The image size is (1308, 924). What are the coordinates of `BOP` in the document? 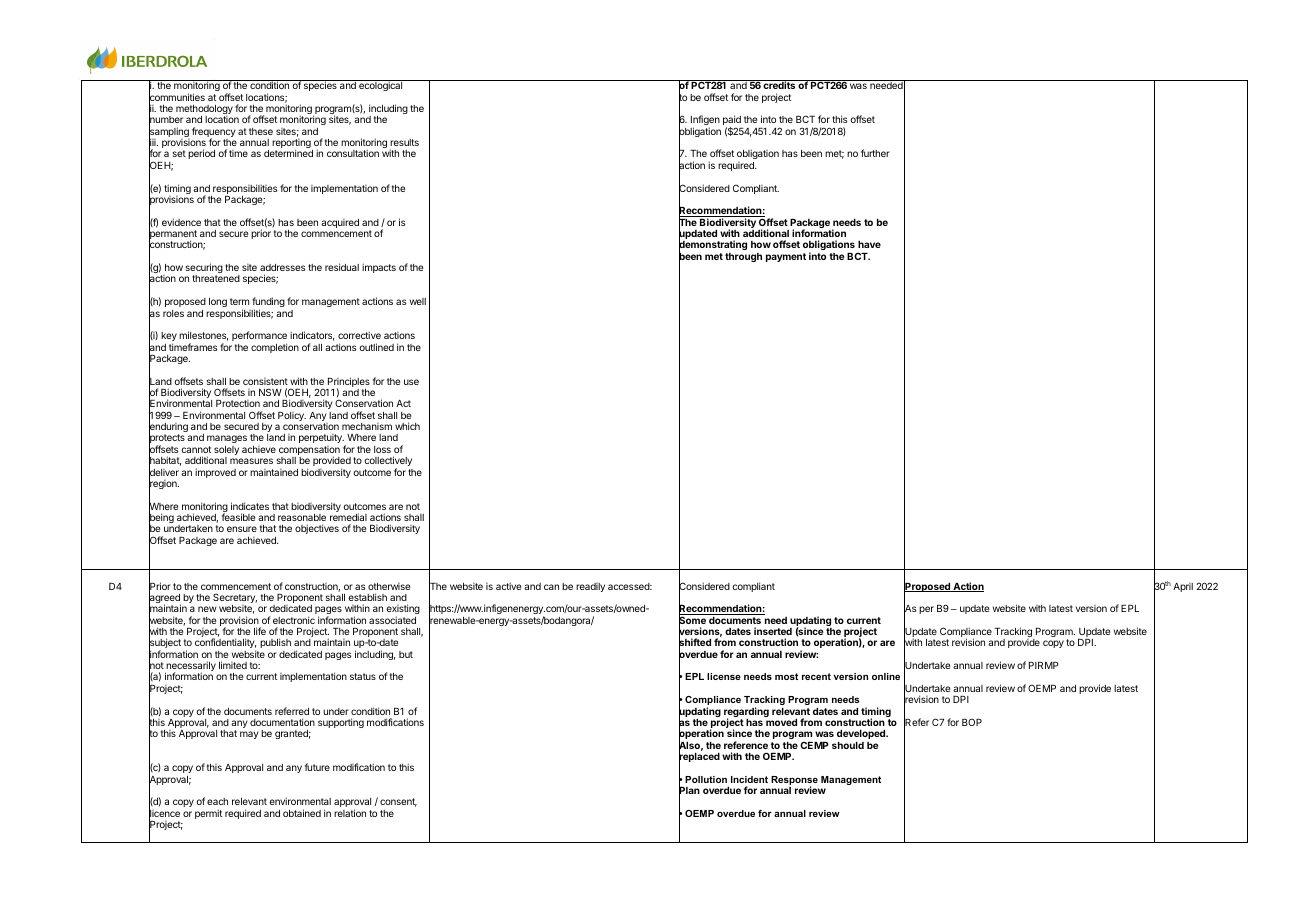 It's located at (972, 722).
